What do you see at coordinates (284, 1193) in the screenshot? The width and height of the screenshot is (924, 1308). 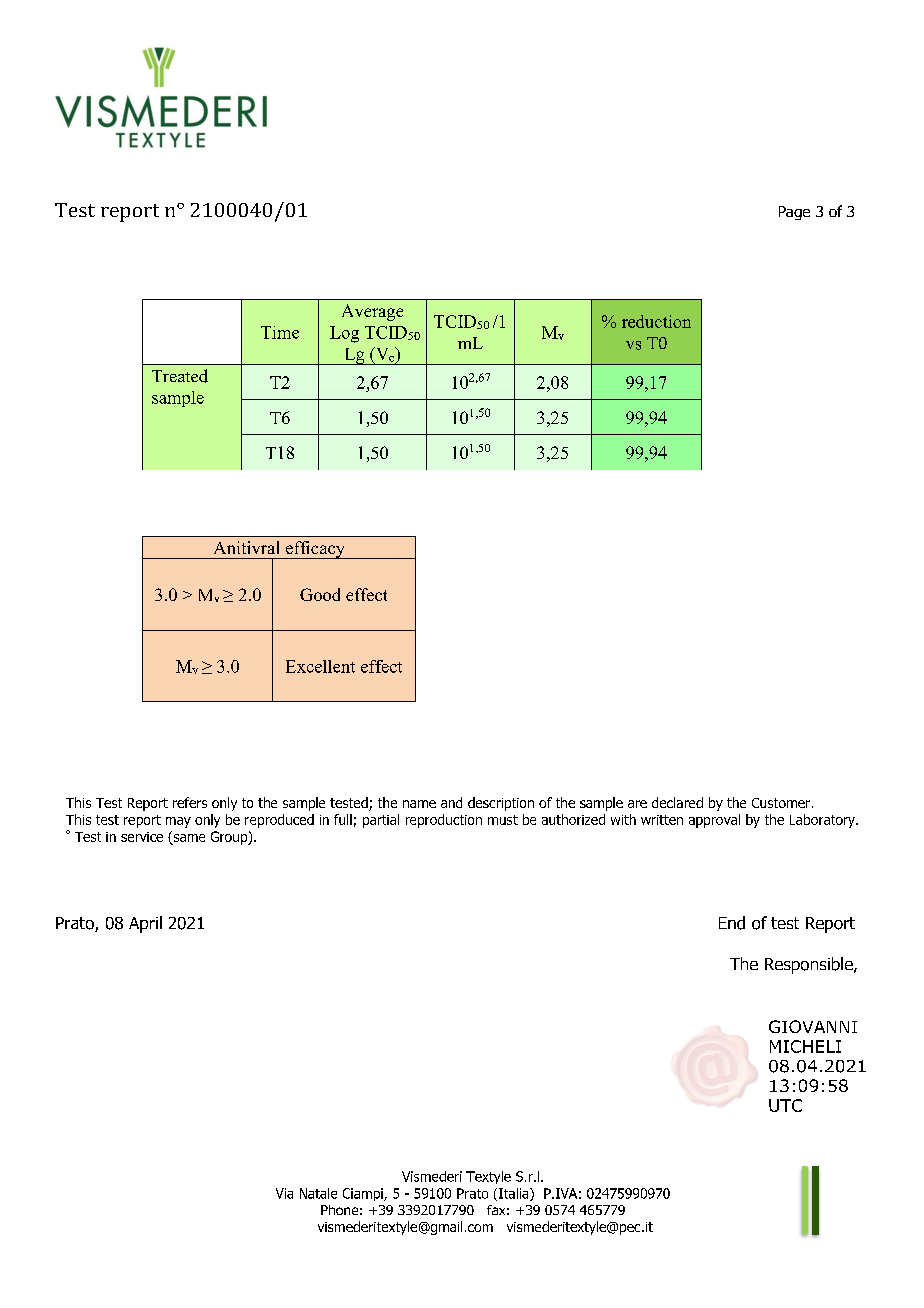 I see `Via` at bounding box center [284, 1193].
